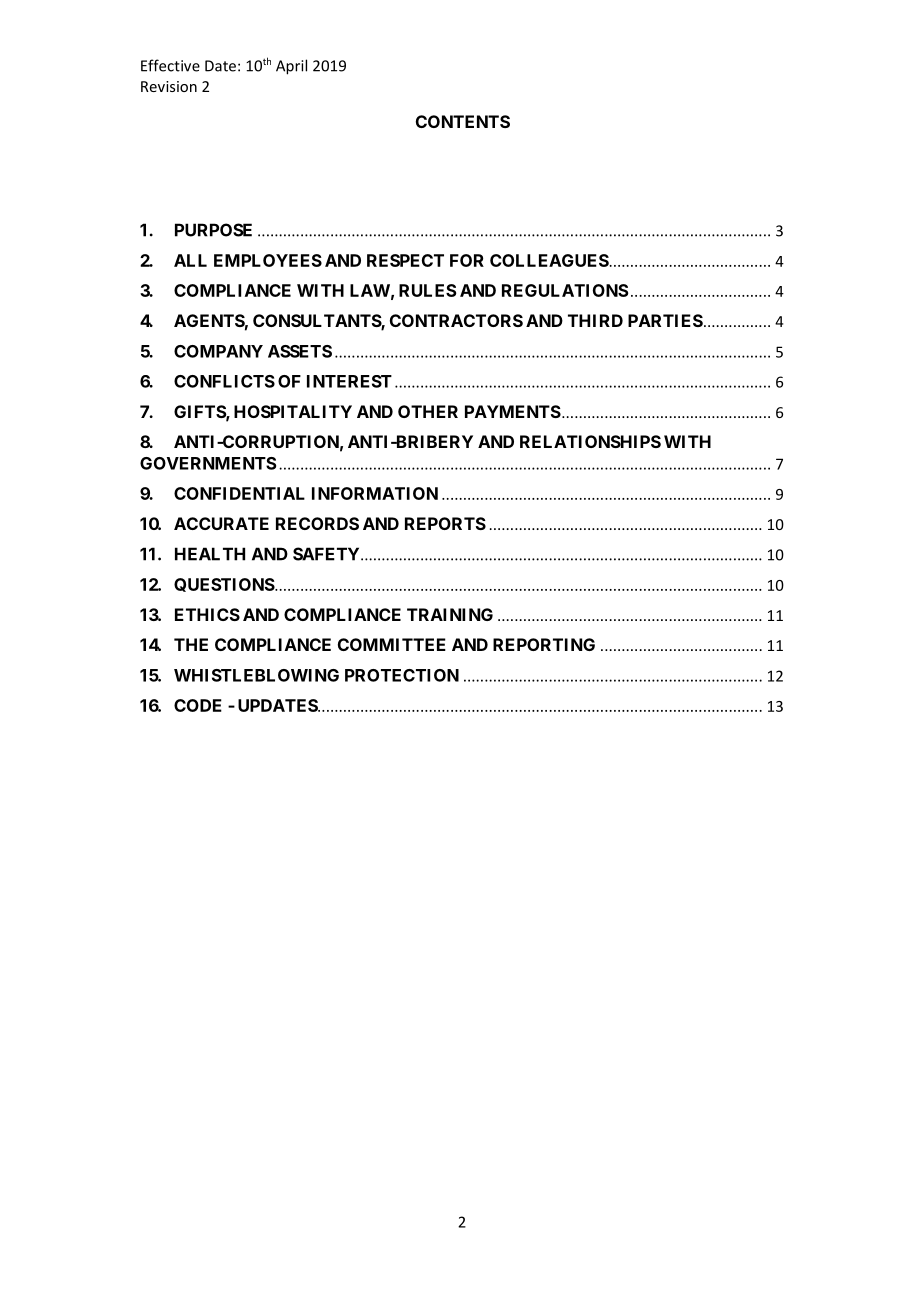  I want to click on April, so click(291, 67).
